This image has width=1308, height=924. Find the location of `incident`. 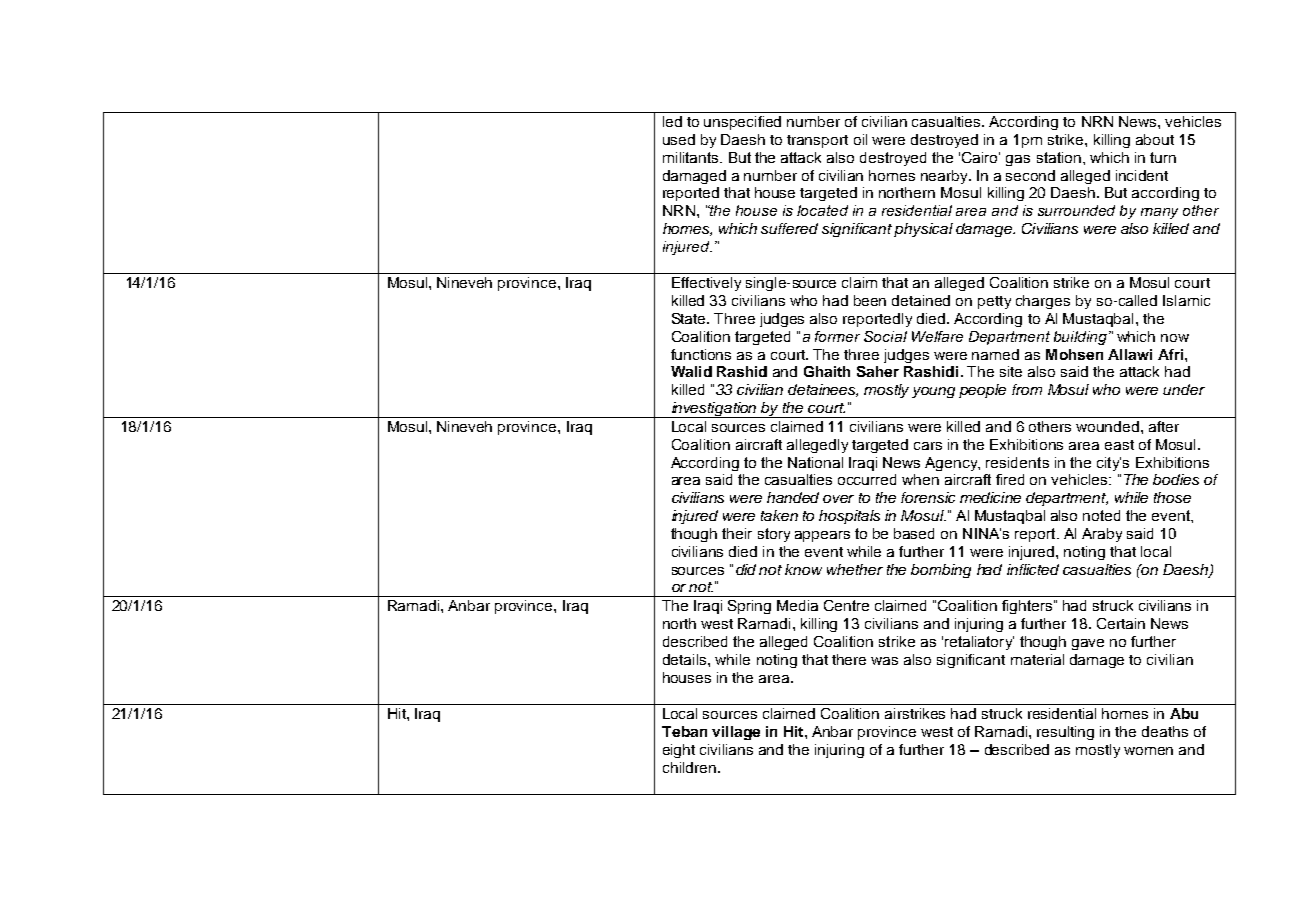

incident is located at coordinates (1142, 175).
